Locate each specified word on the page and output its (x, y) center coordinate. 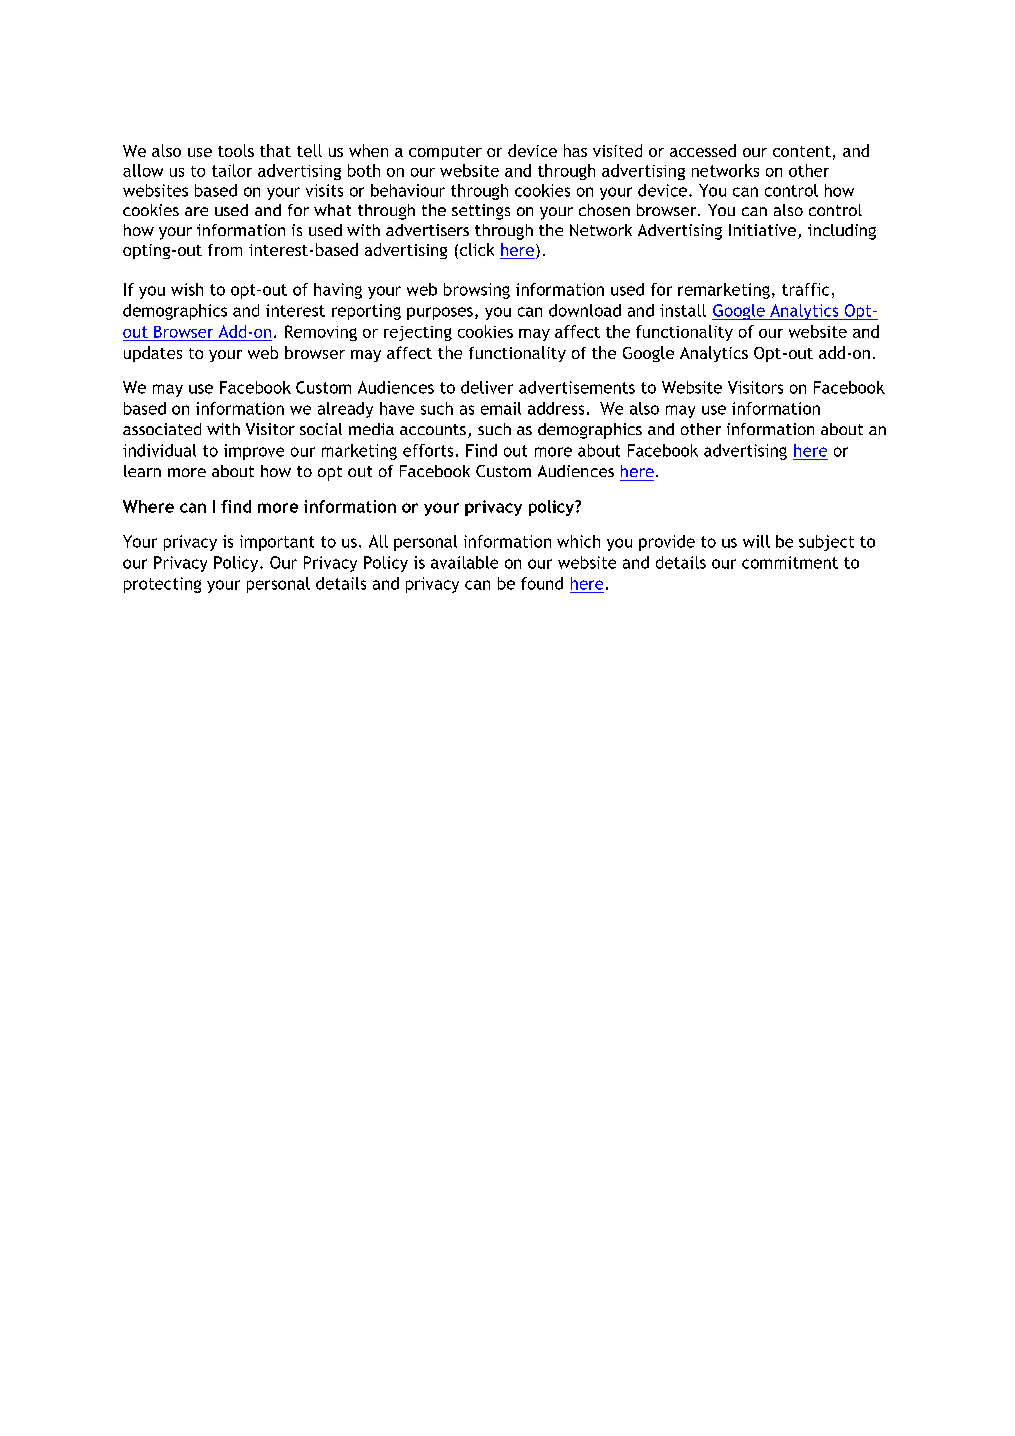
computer (445, 153)
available (464, 562)
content (802, 151)
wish (187, 289)
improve (254, 452)
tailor (232, 170)
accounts (433, 429)
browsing (477, 291)
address (556, 408)
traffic (805, 289)
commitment (790, 562)
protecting (162, 585)
